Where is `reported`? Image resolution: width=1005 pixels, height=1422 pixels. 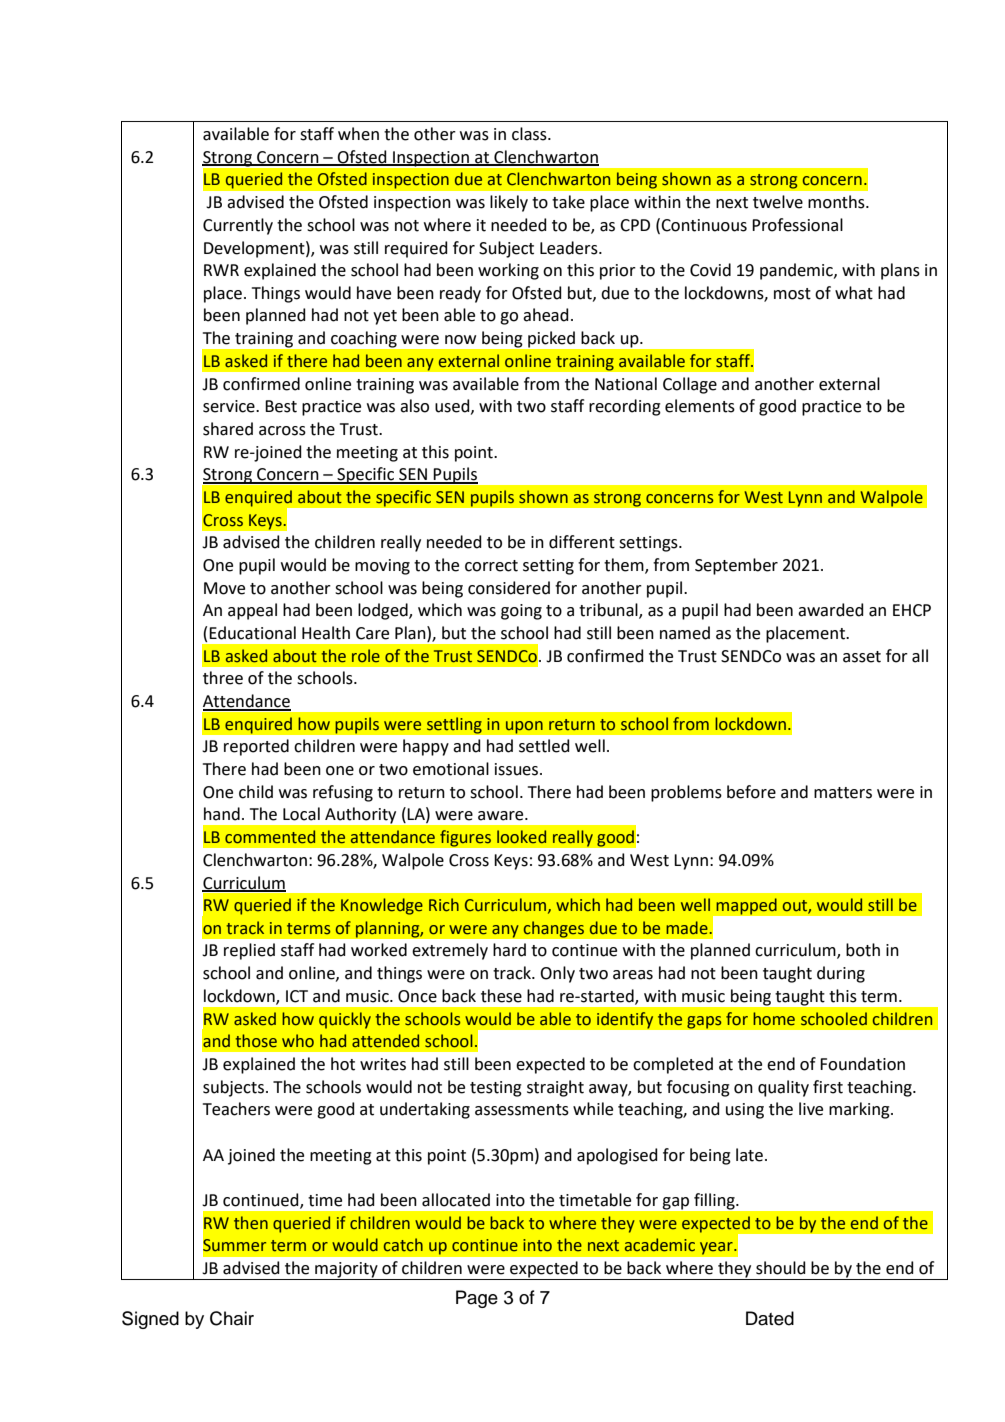 reported is located at coordinates (256, 747).
